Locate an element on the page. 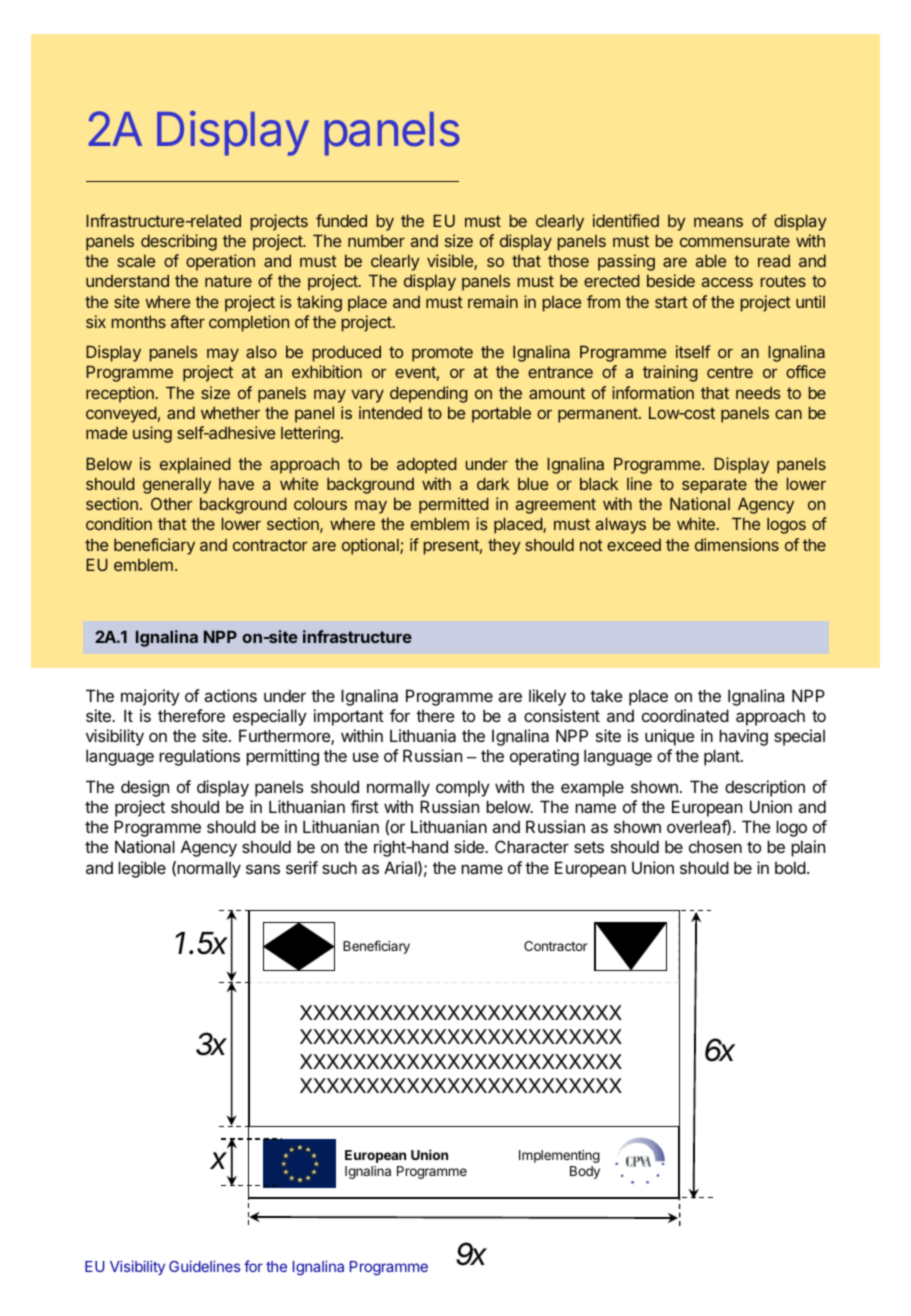 The image size is (911, 1316). visible is located at coordinates (451, 262).
